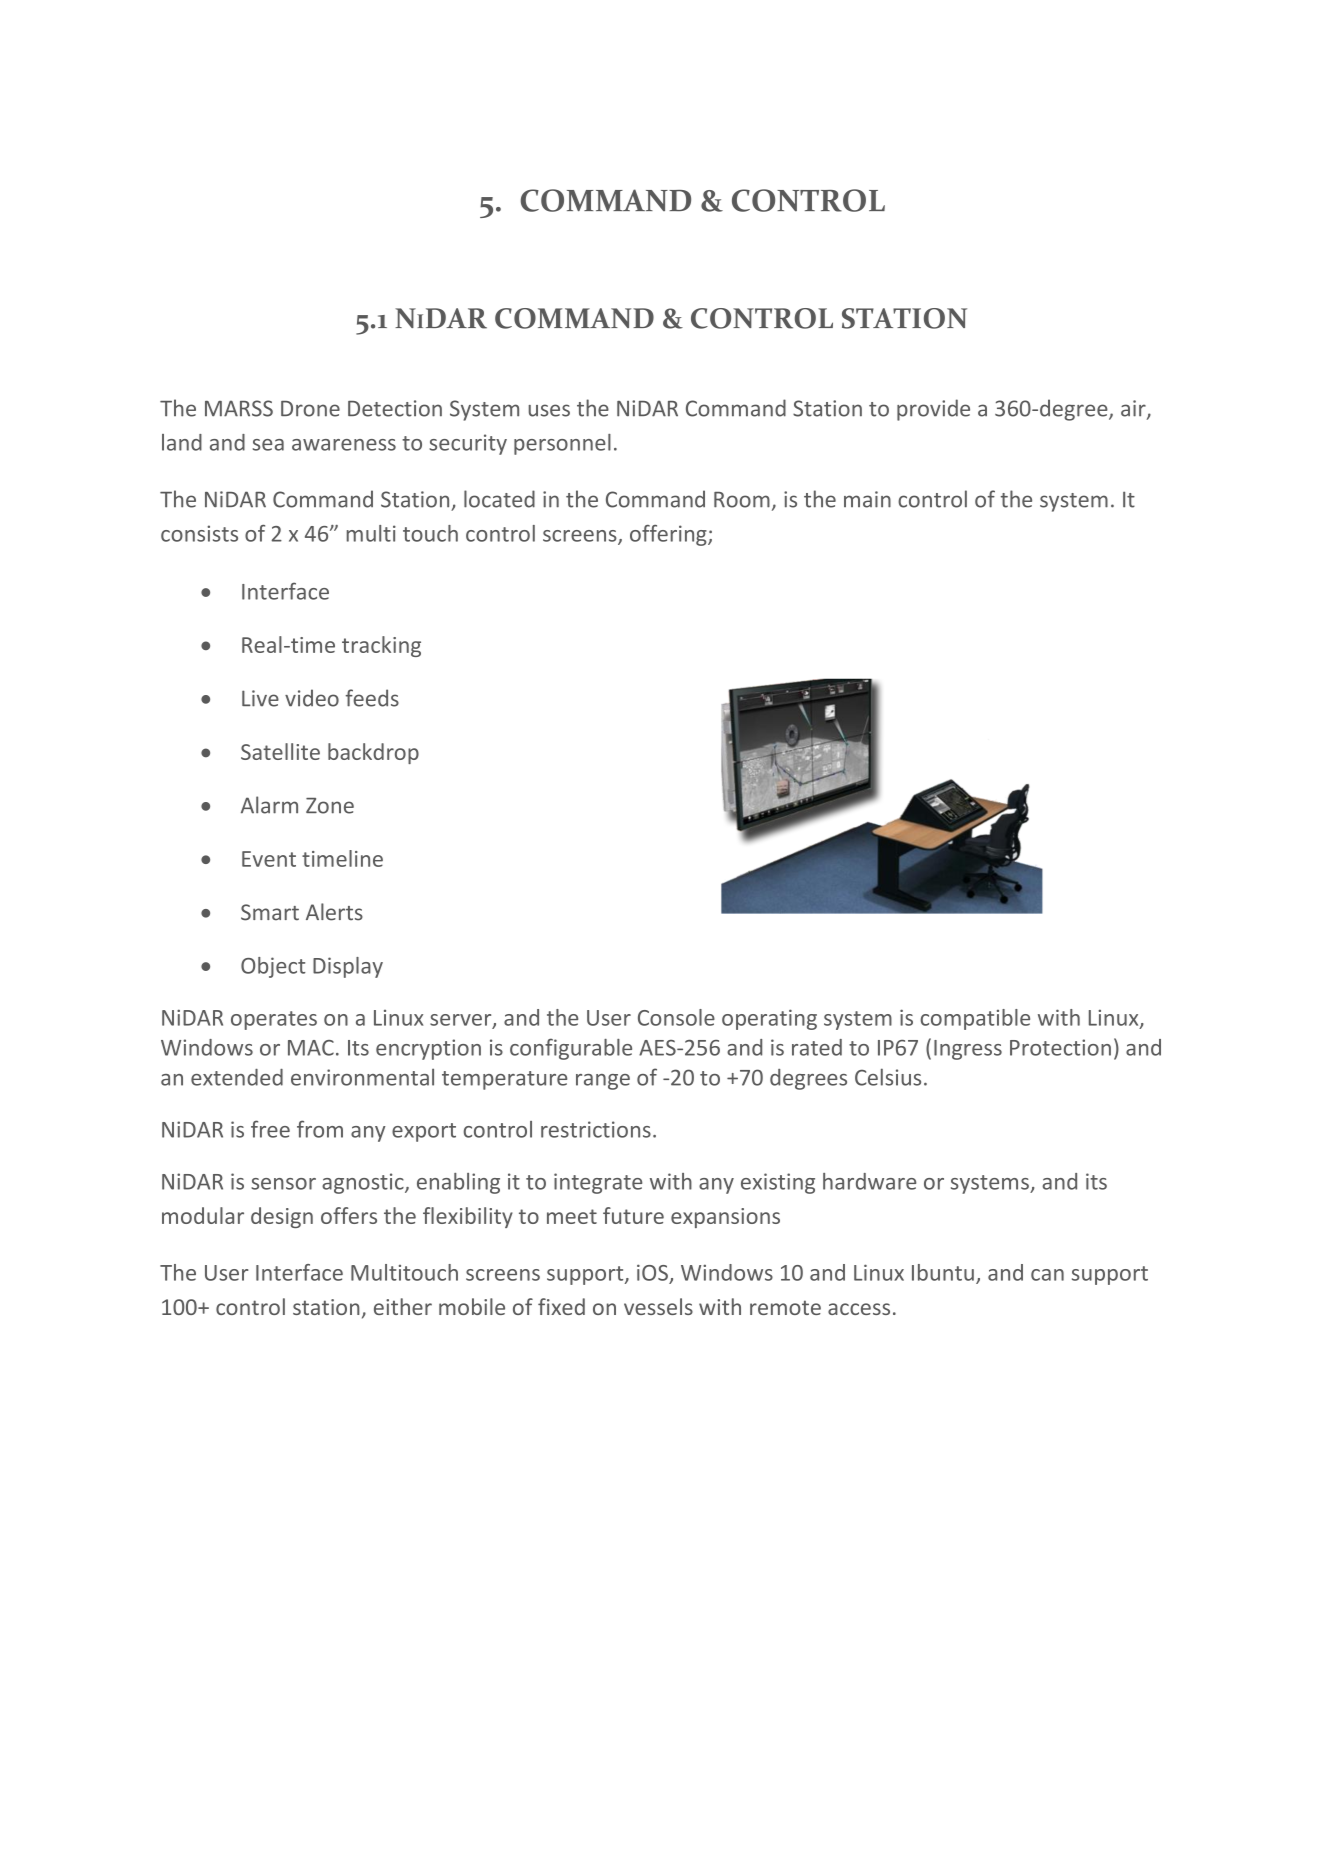  I want to click on main, so click(867, 499).
